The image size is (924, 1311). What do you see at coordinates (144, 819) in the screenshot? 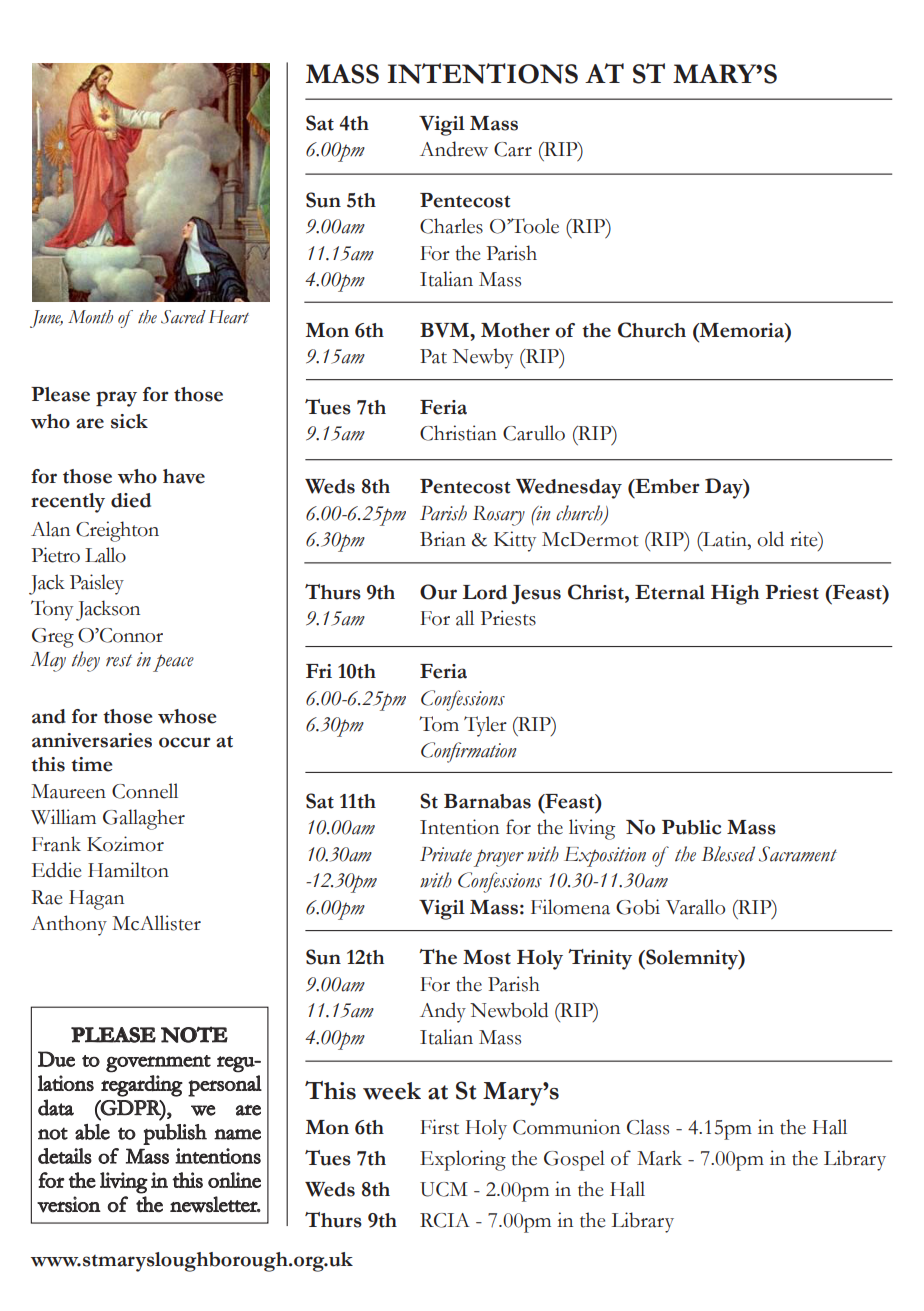
I see `Gallagher` at bounding box center [144, 819].
